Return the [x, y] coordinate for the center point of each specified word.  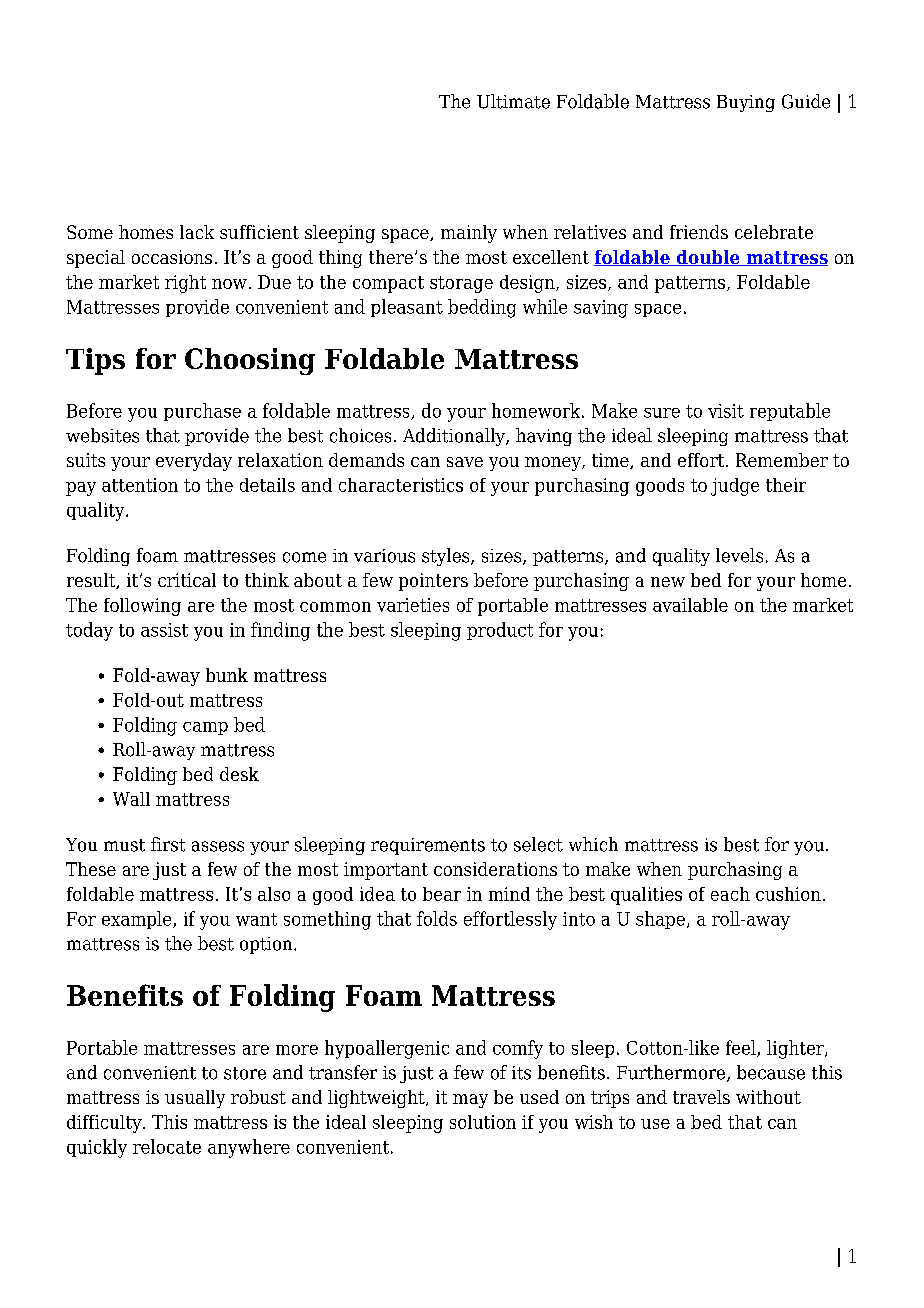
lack [197, 232]
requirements [428, 846]
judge [735, 487]
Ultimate [513, 101]
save [465, 462]
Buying [746, 103]
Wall [131, 799]
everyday [194, 462]
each [730, 894]
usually [195, 1099]
